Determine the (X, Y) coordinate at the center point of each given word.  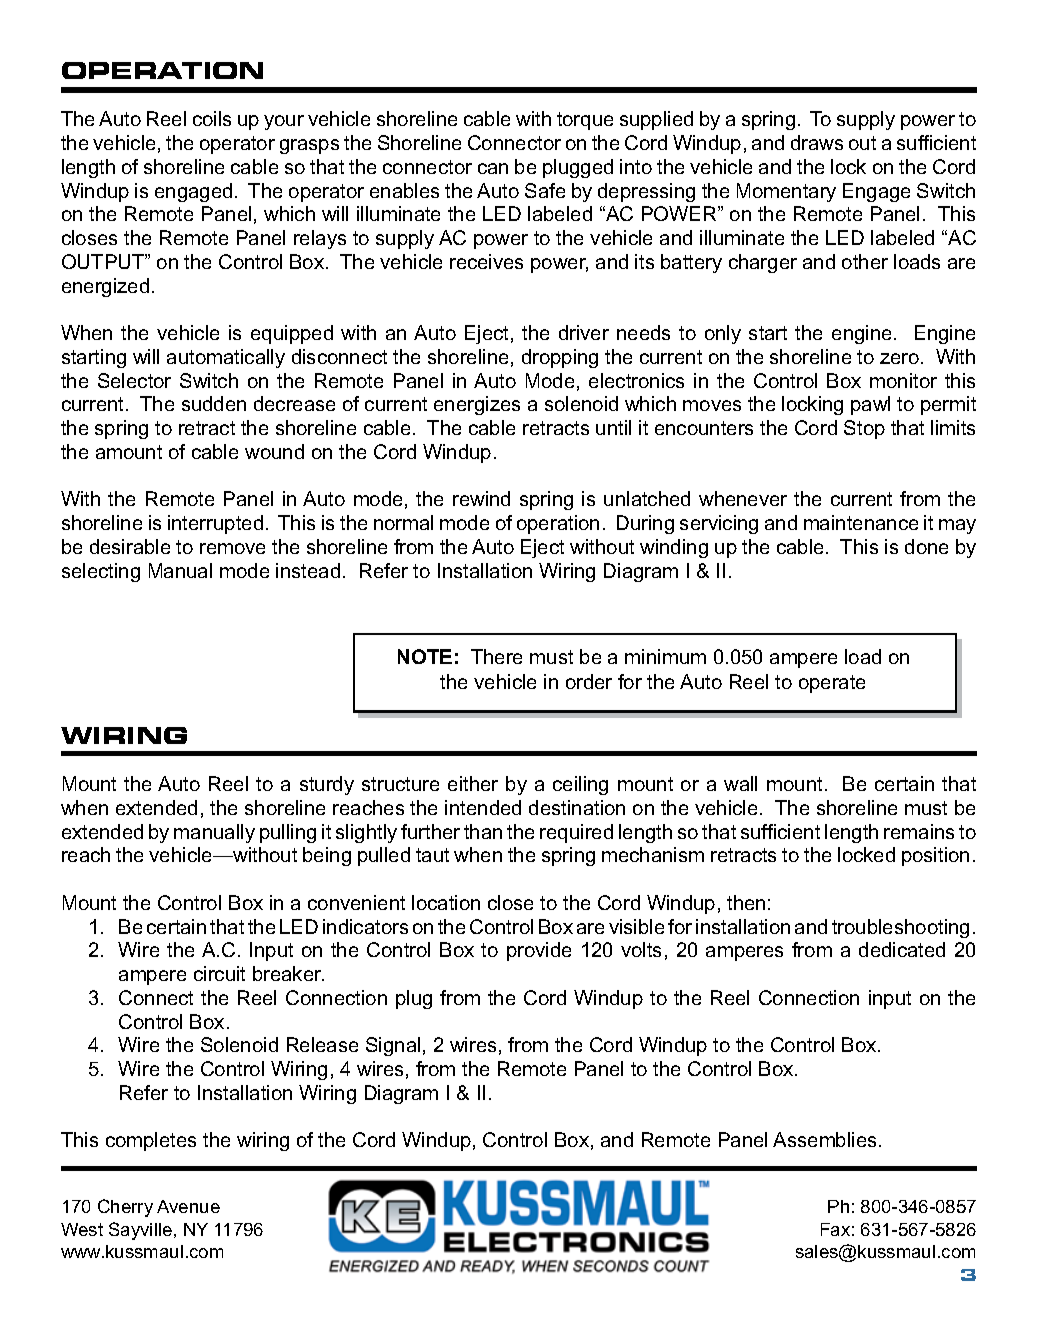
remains (919, 831)
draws (817, 142)
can (493, 168)
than (483, 831)
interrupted (215, 524)
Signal (393, 1046)
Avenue (188, 1206)
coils (212, 118)
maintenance (861, 522)
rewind (481, 498)
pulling (288, 833)
